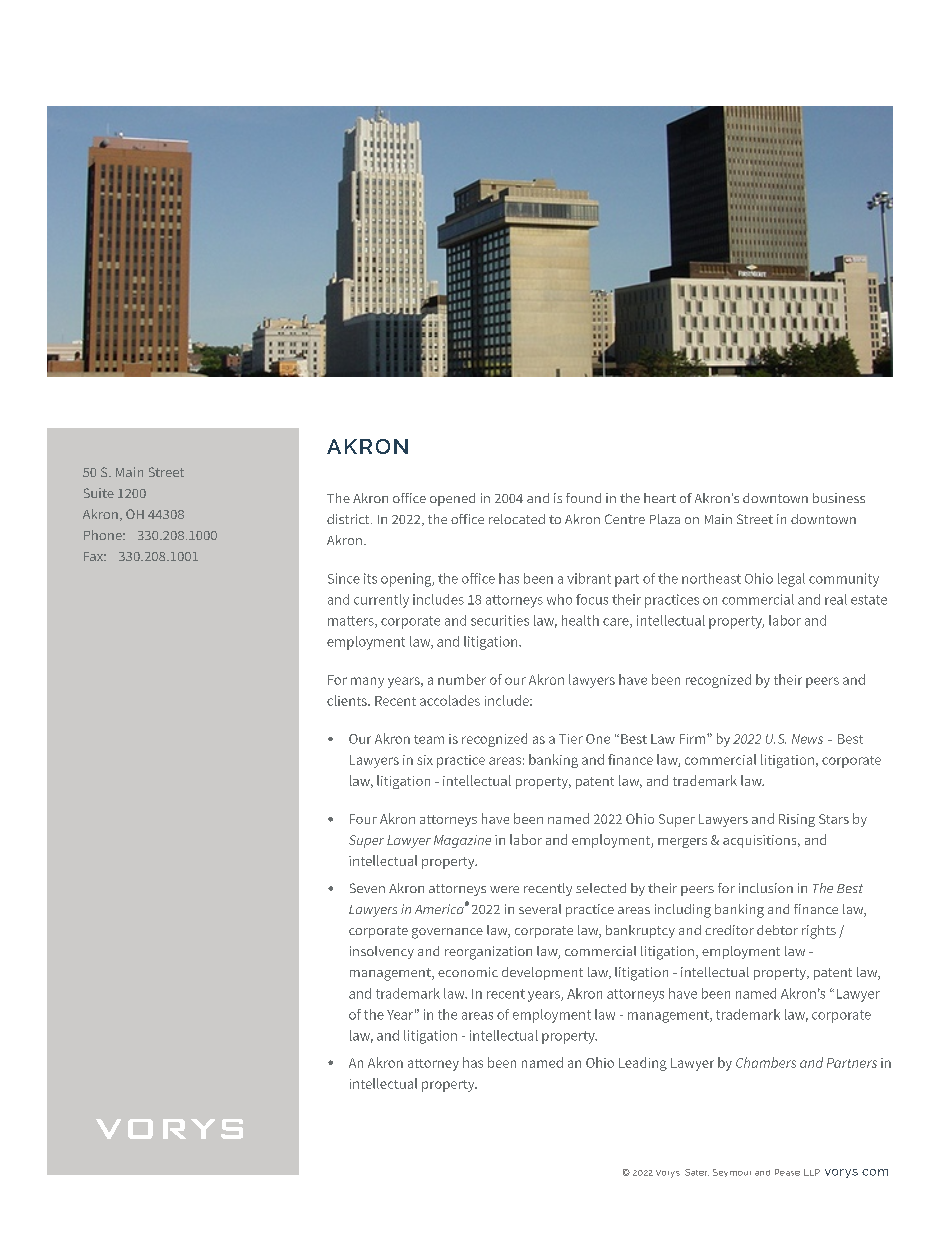  Describe the element at coordinates (382, 952) in the image. I see `insolvency` at that location.
